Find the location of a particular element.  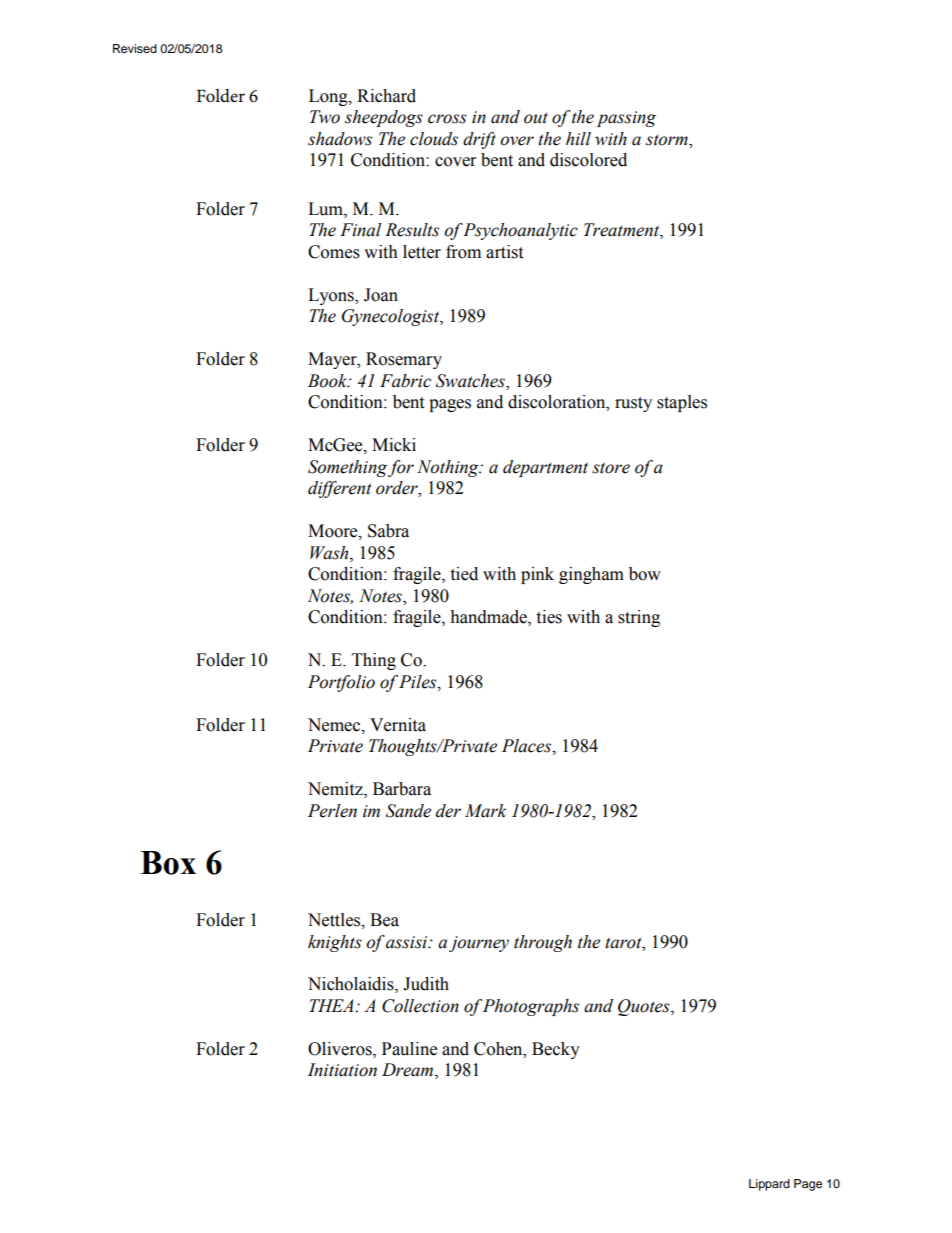

rusty is located at coordinates (633, 404).
